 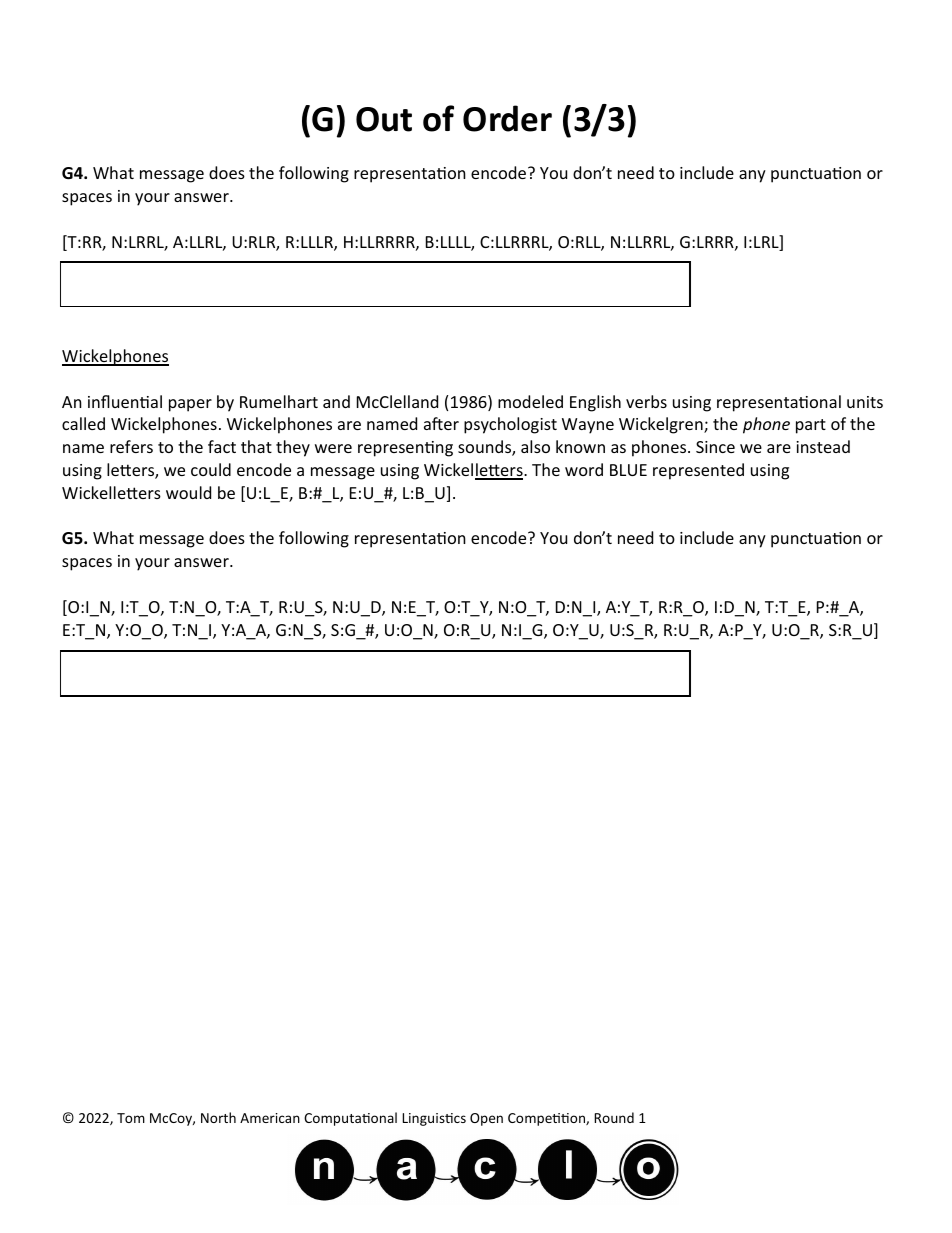 What do you see at coordinates (384, 119) in the screenshot?
I see `Out` at bounding box center [384, 119].
